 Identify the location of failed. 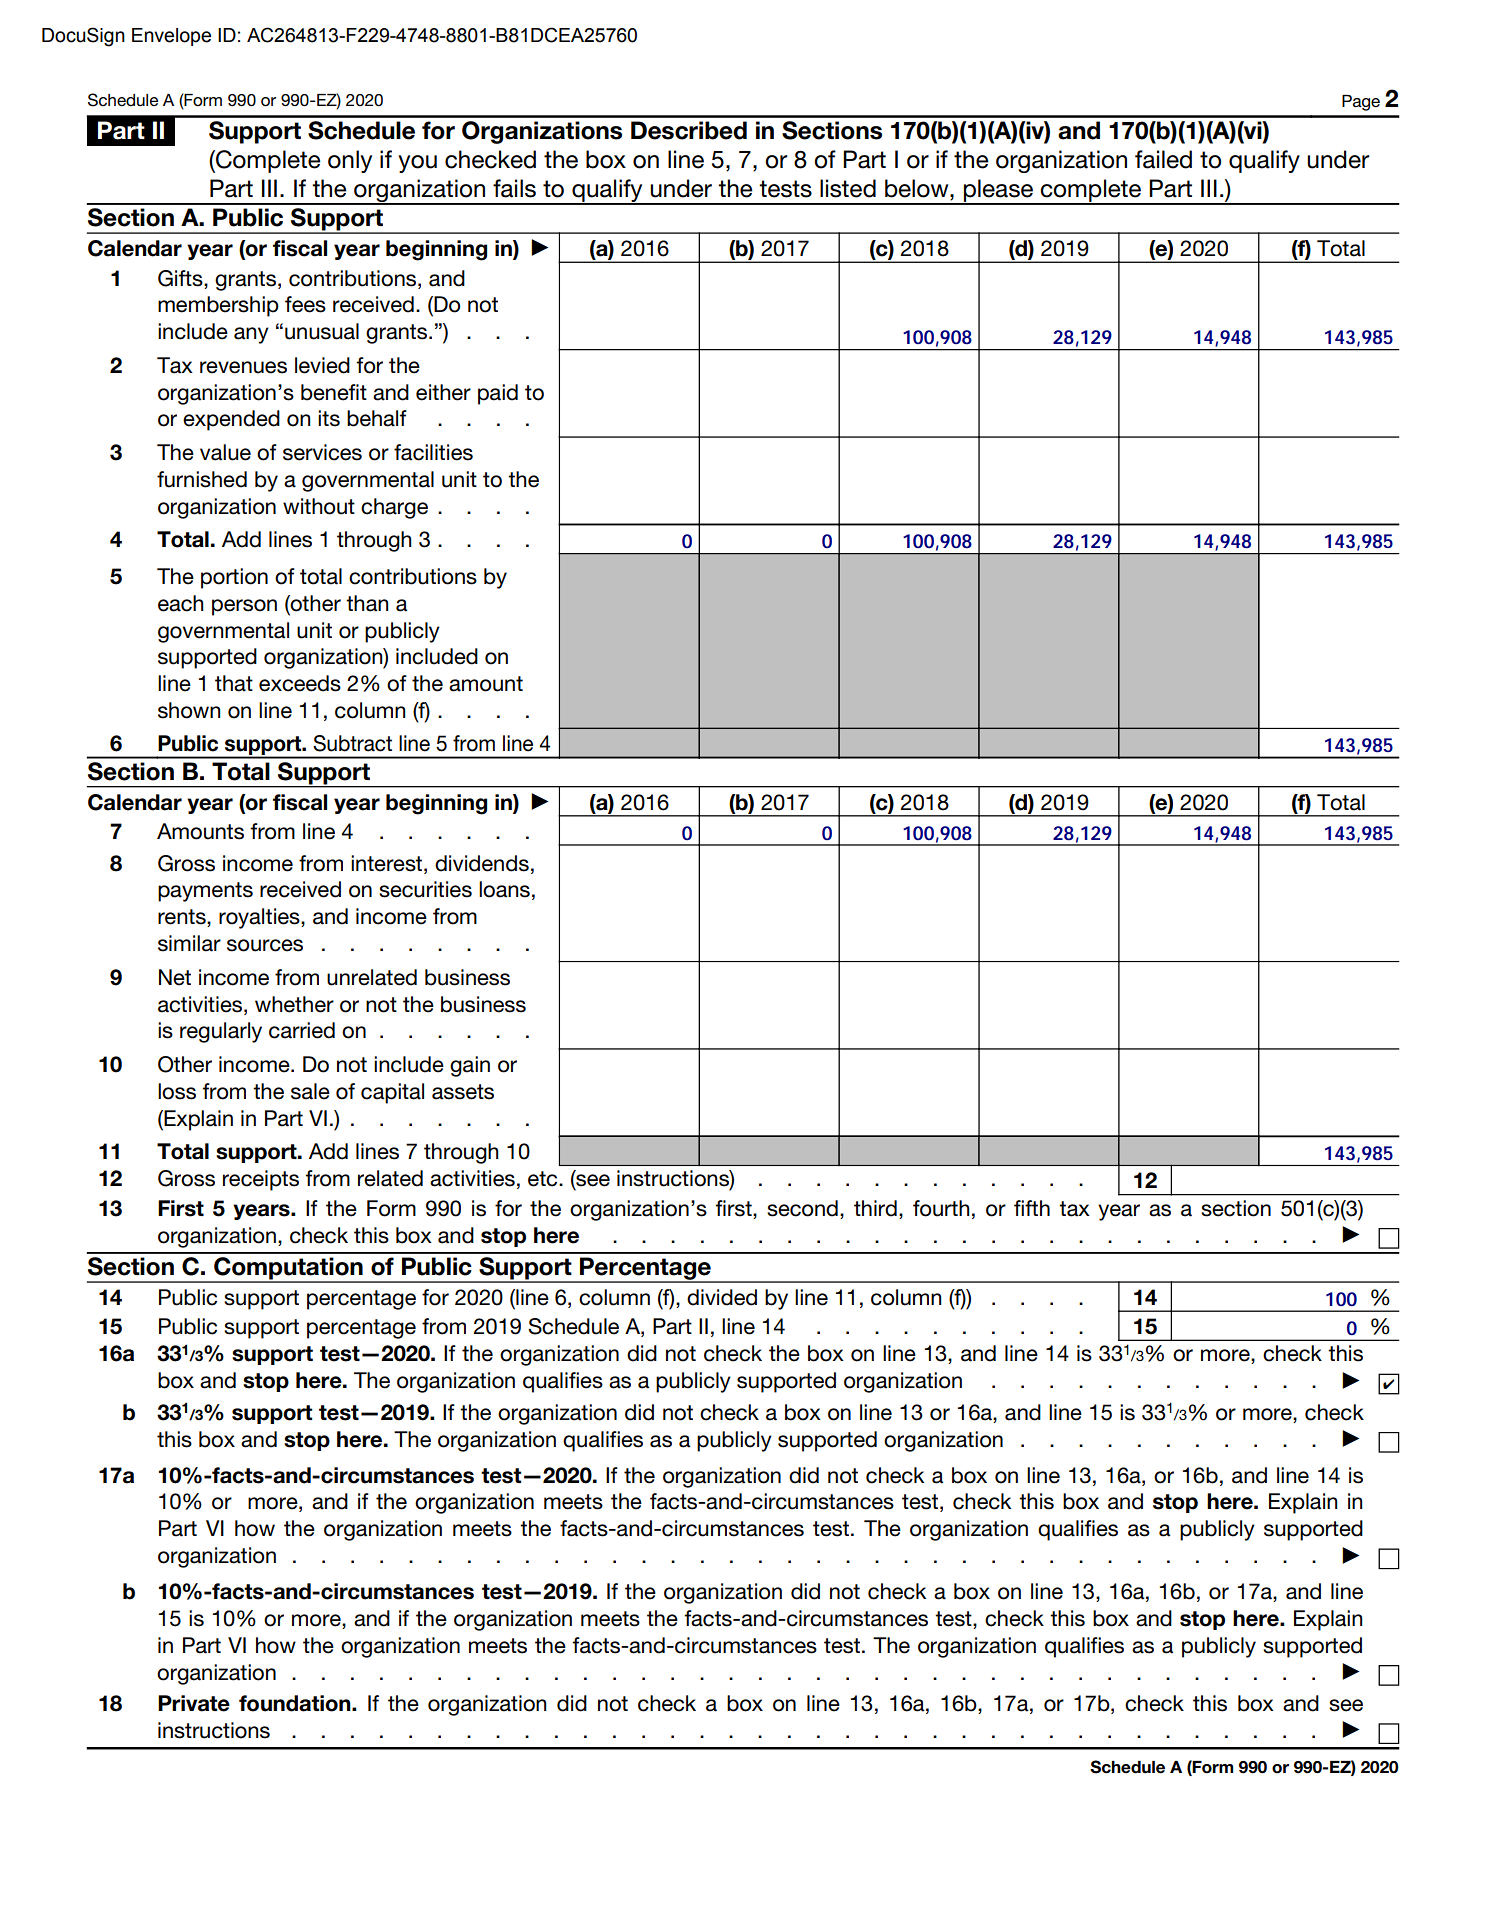
(1163, 159).
